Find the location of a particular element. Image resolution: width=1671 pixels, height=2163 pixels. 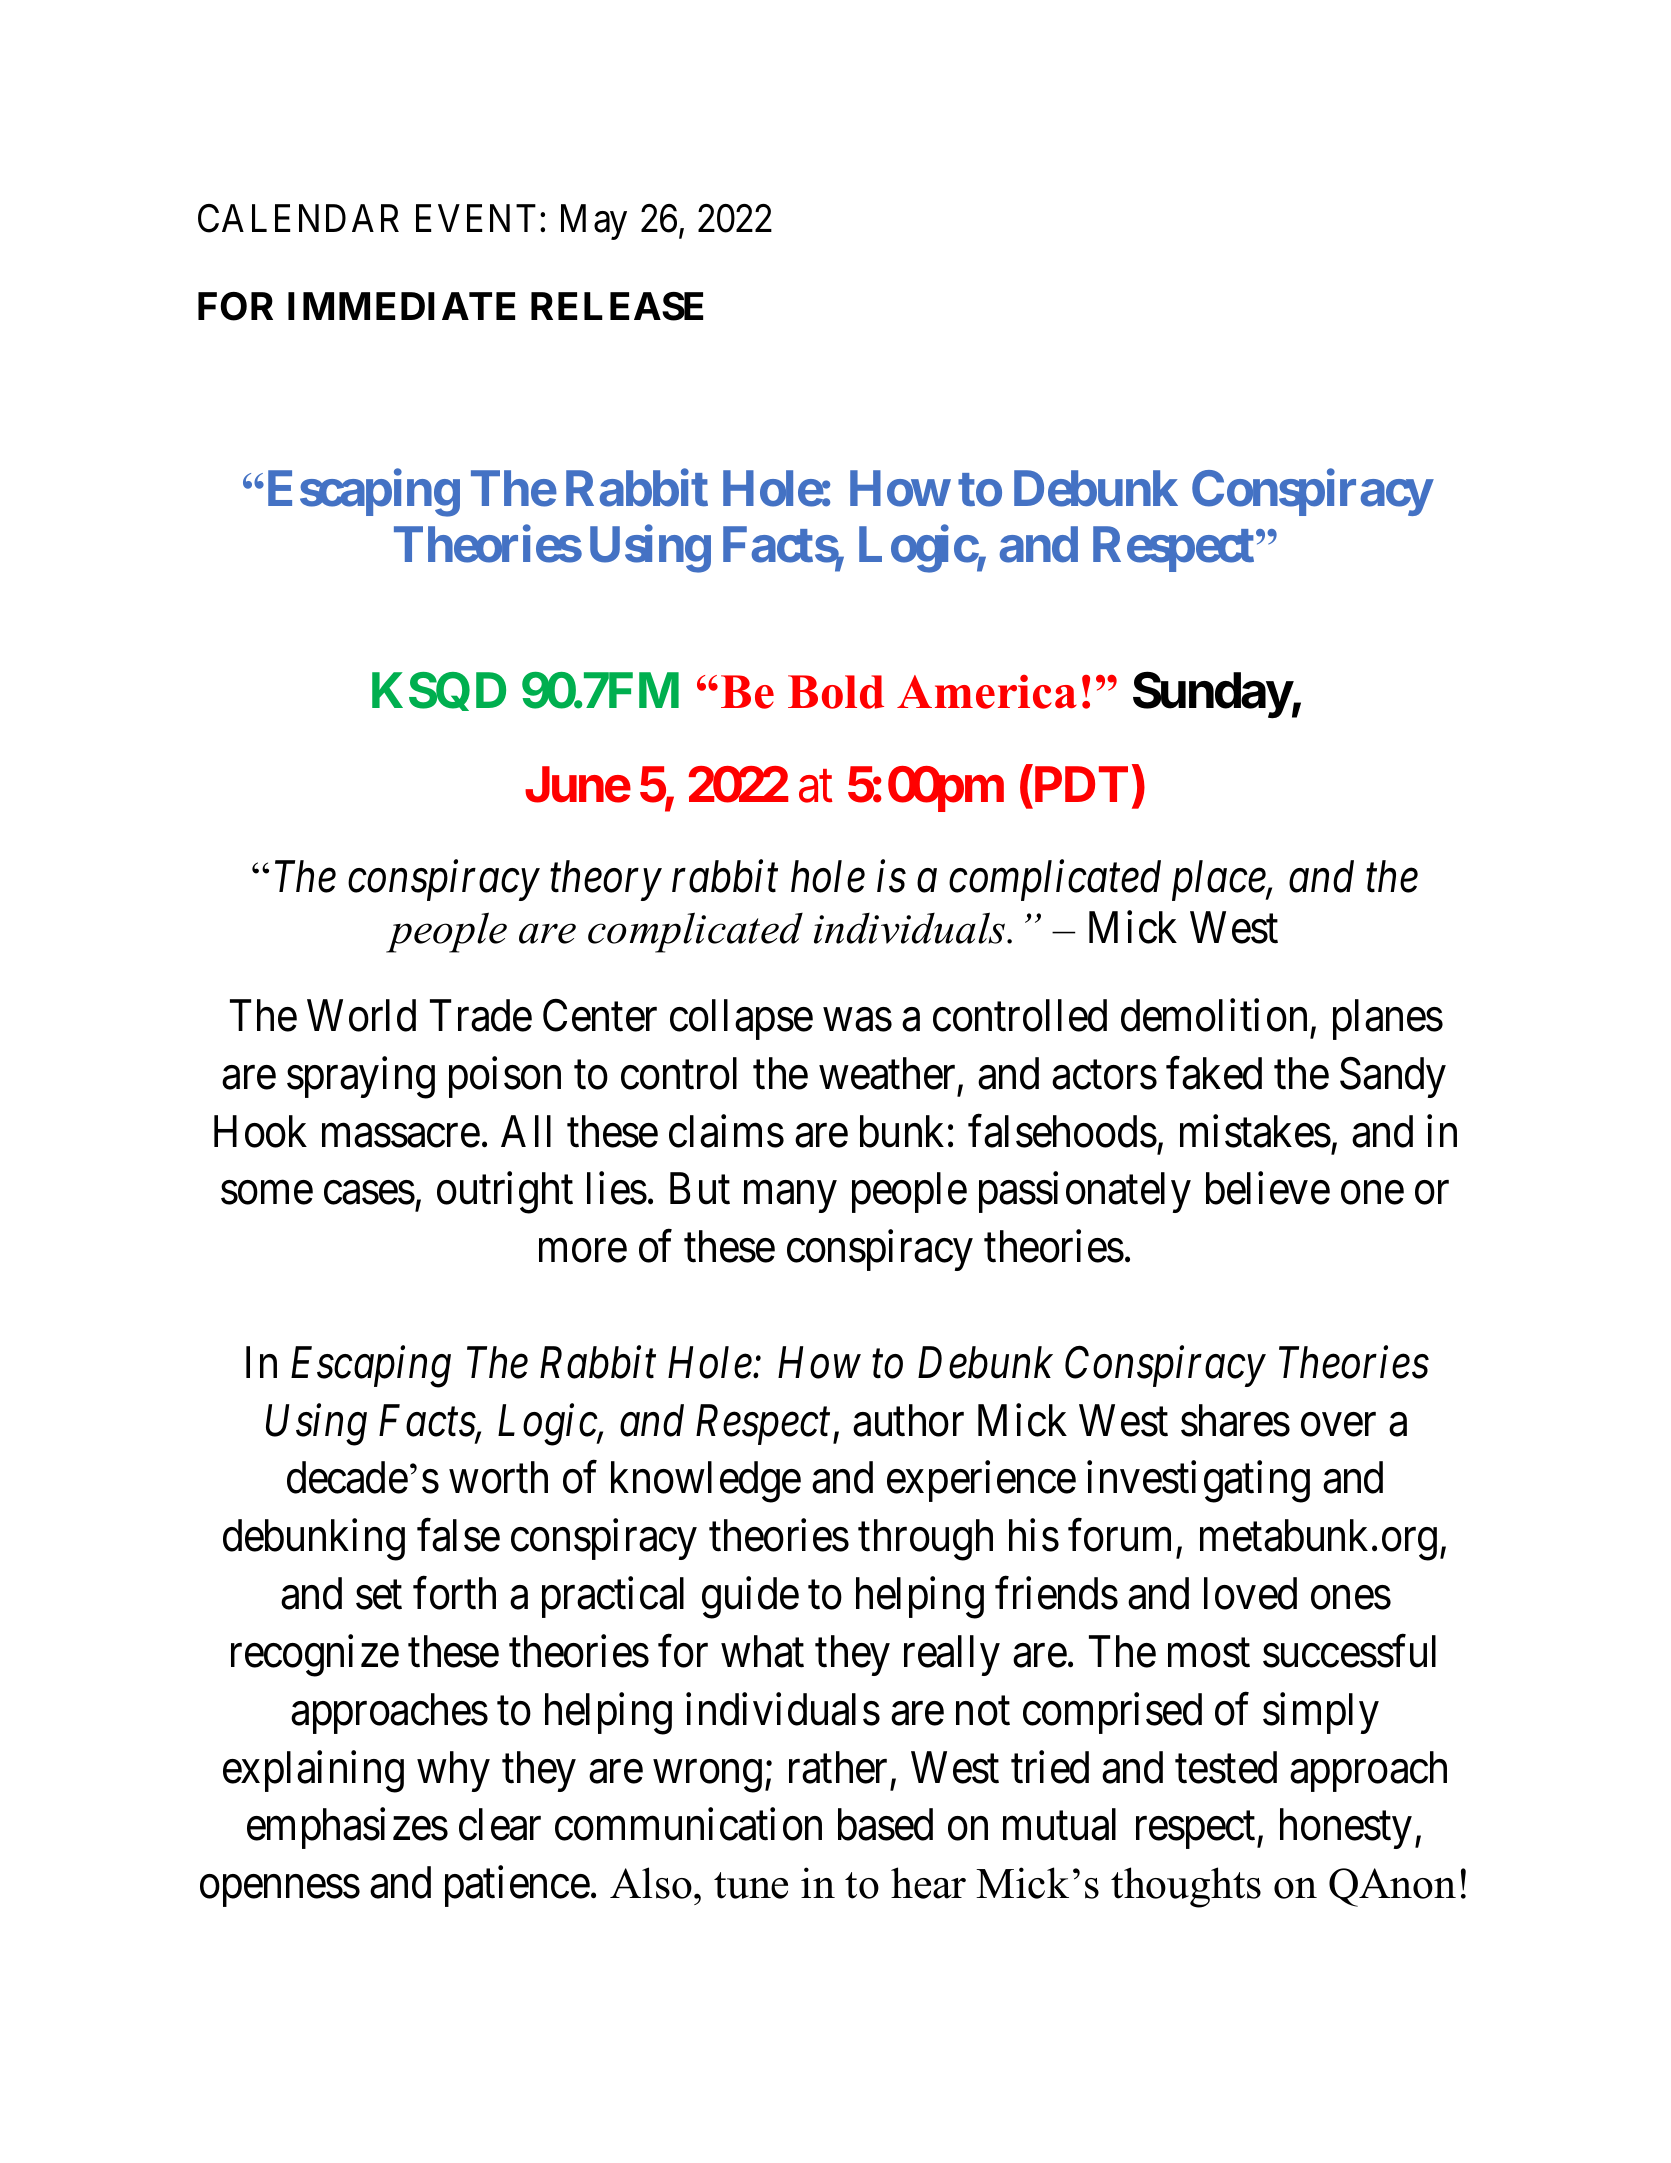

Bold is located at coordinates (836, 692).
